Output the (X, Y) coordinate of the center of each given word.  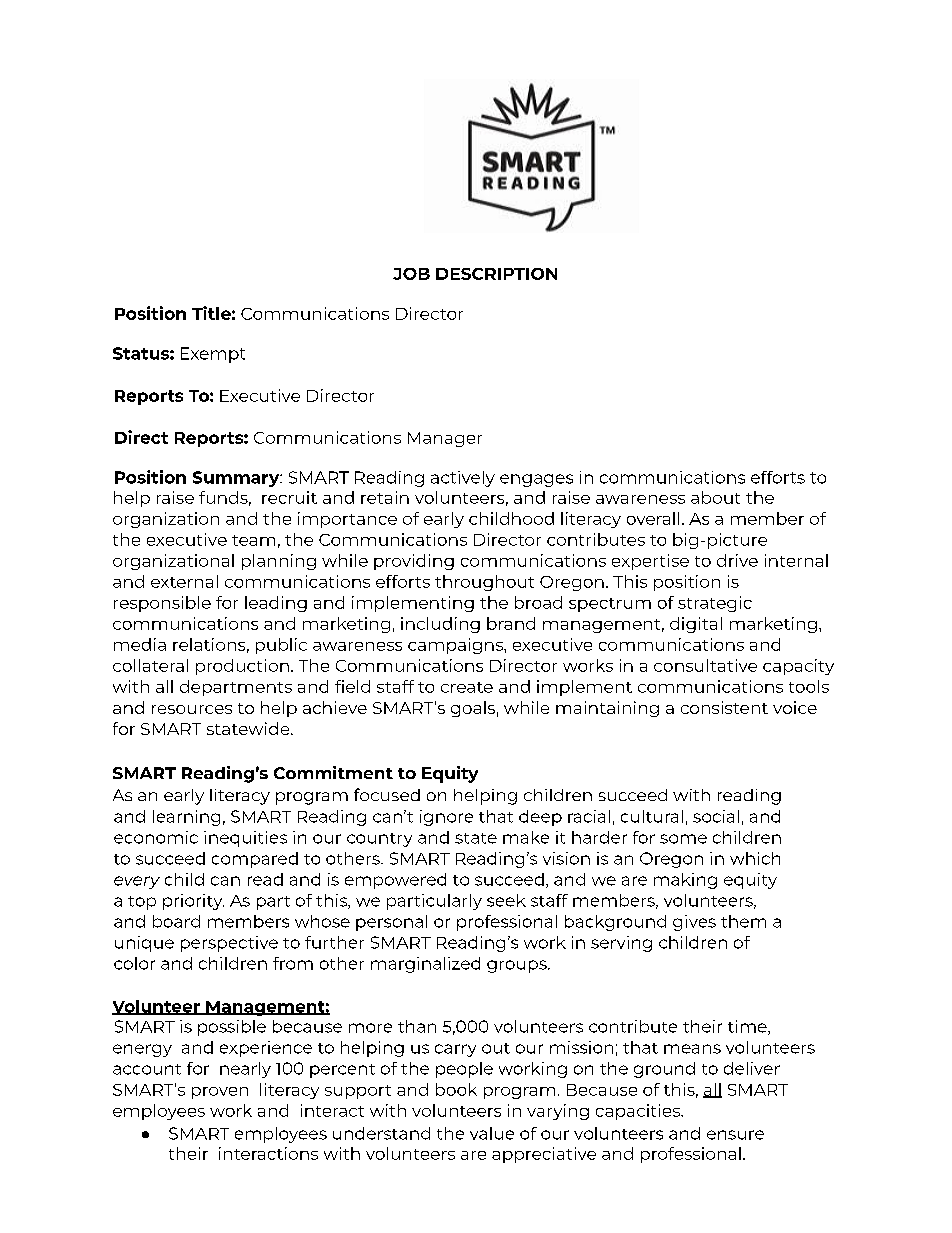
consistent (724, 707)
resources (192, 709)
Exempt (213, 355)
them (743, 921)
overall (653, 518)
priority (193, 902)
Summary (237, 479)
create (467, 687)
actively (463, 479)
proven (220, 1093)
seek (506, 900)
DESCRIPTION (496, 274)
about (715, 497)
